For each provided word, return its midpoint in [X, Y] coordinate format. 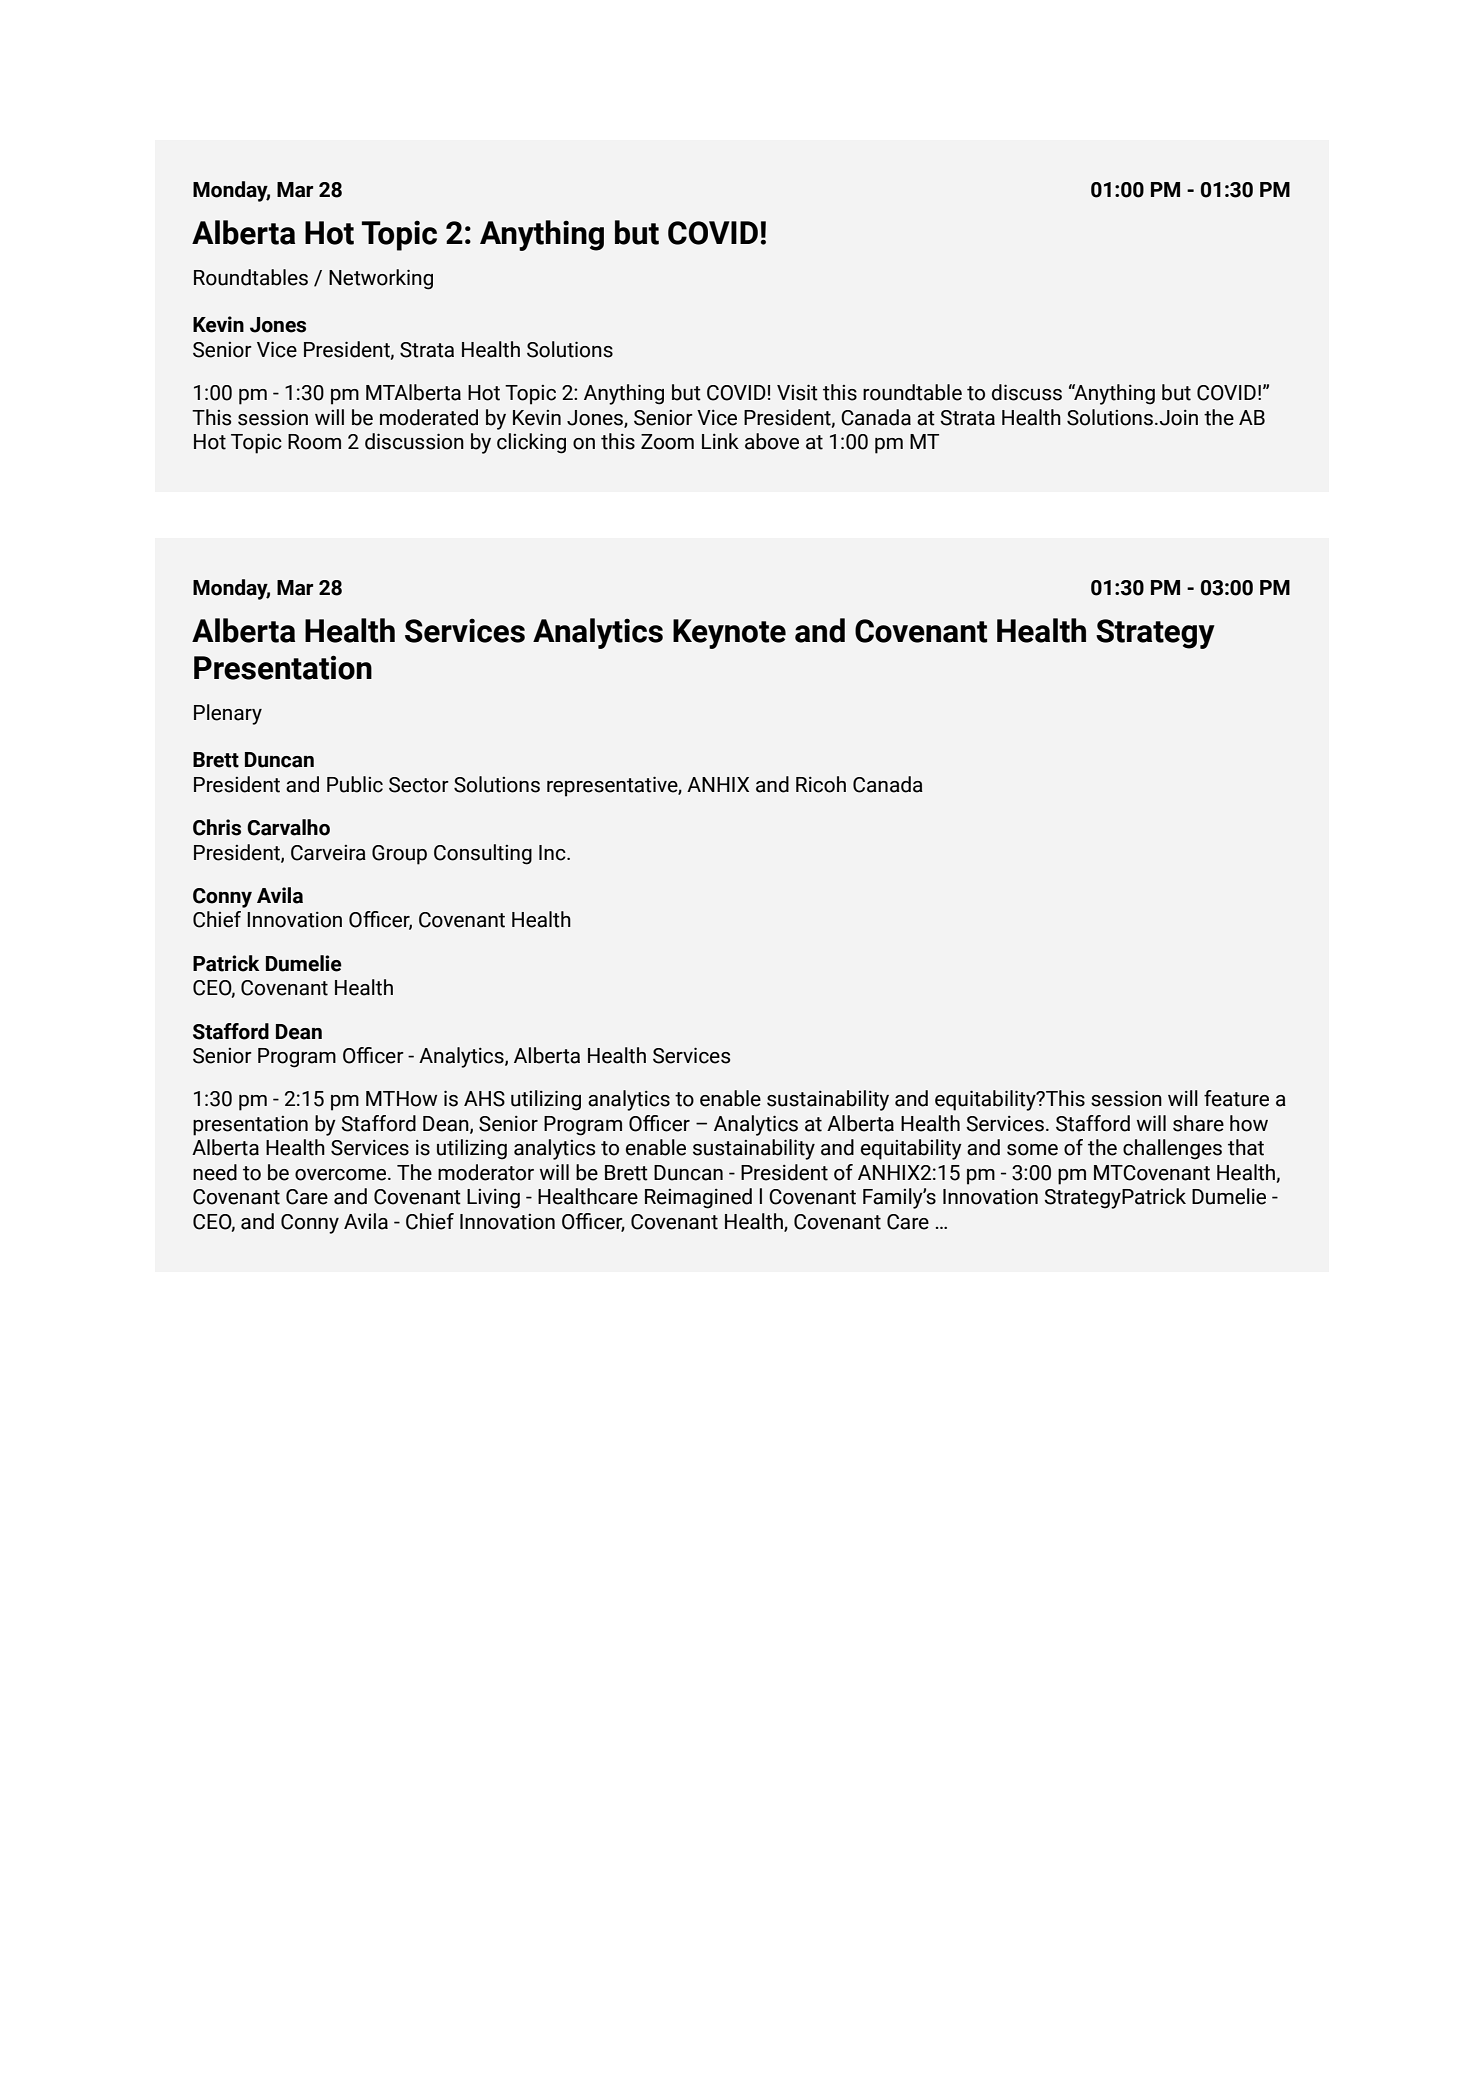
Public [355, 784]
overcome [342, 1175]
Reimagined [698, 1198]
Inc [553, 853]
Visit [797, 392]
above [772, 441]
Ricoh [821, 784]
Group [399, 855]
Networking [381, 279]
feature [1236, 1098]
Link [720, 441]
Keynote [729, 634]
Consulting [483, 854]
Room [314, 442]
